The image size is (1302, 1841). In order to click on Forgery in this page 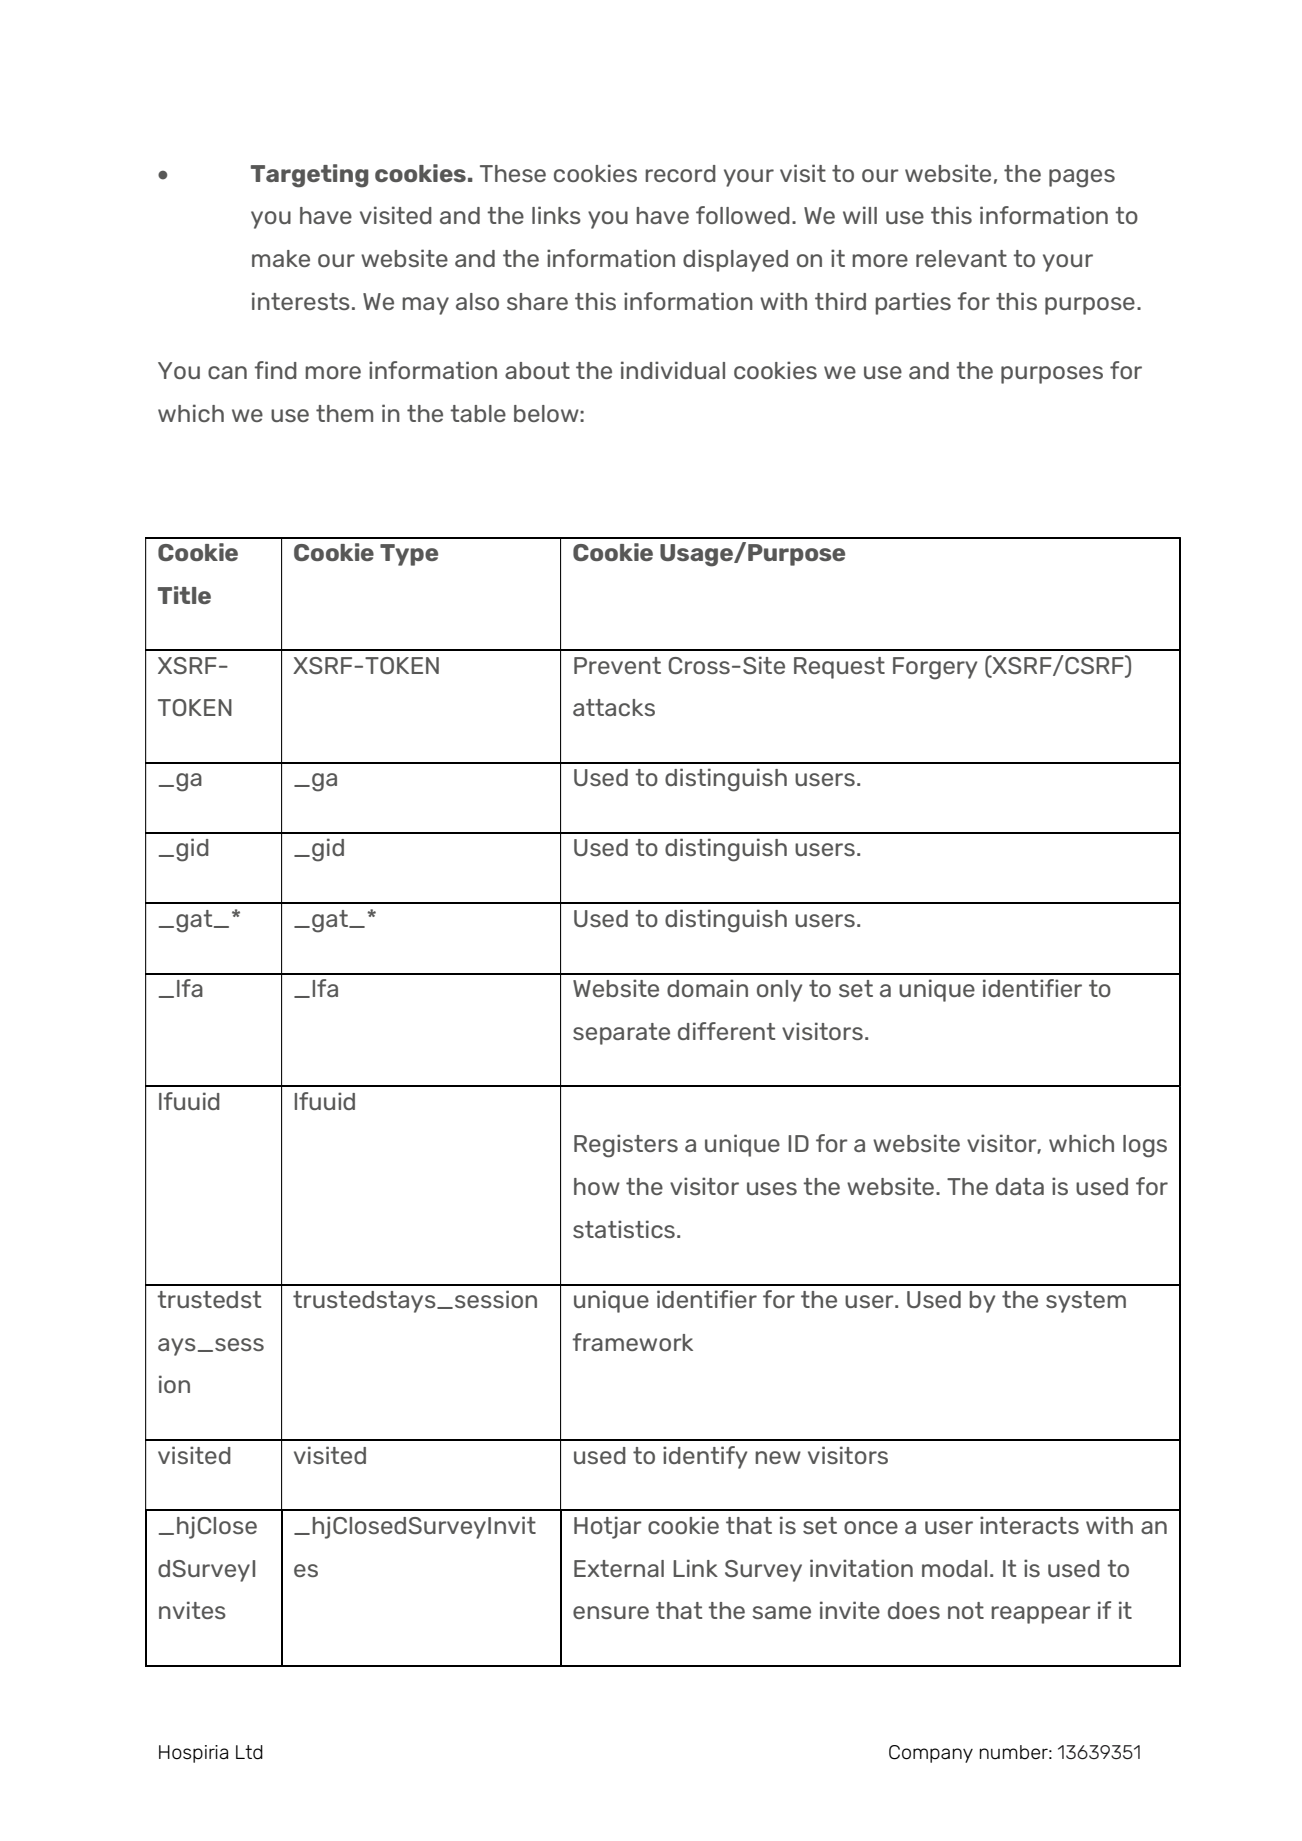, I will do `click(935, 668)`.
